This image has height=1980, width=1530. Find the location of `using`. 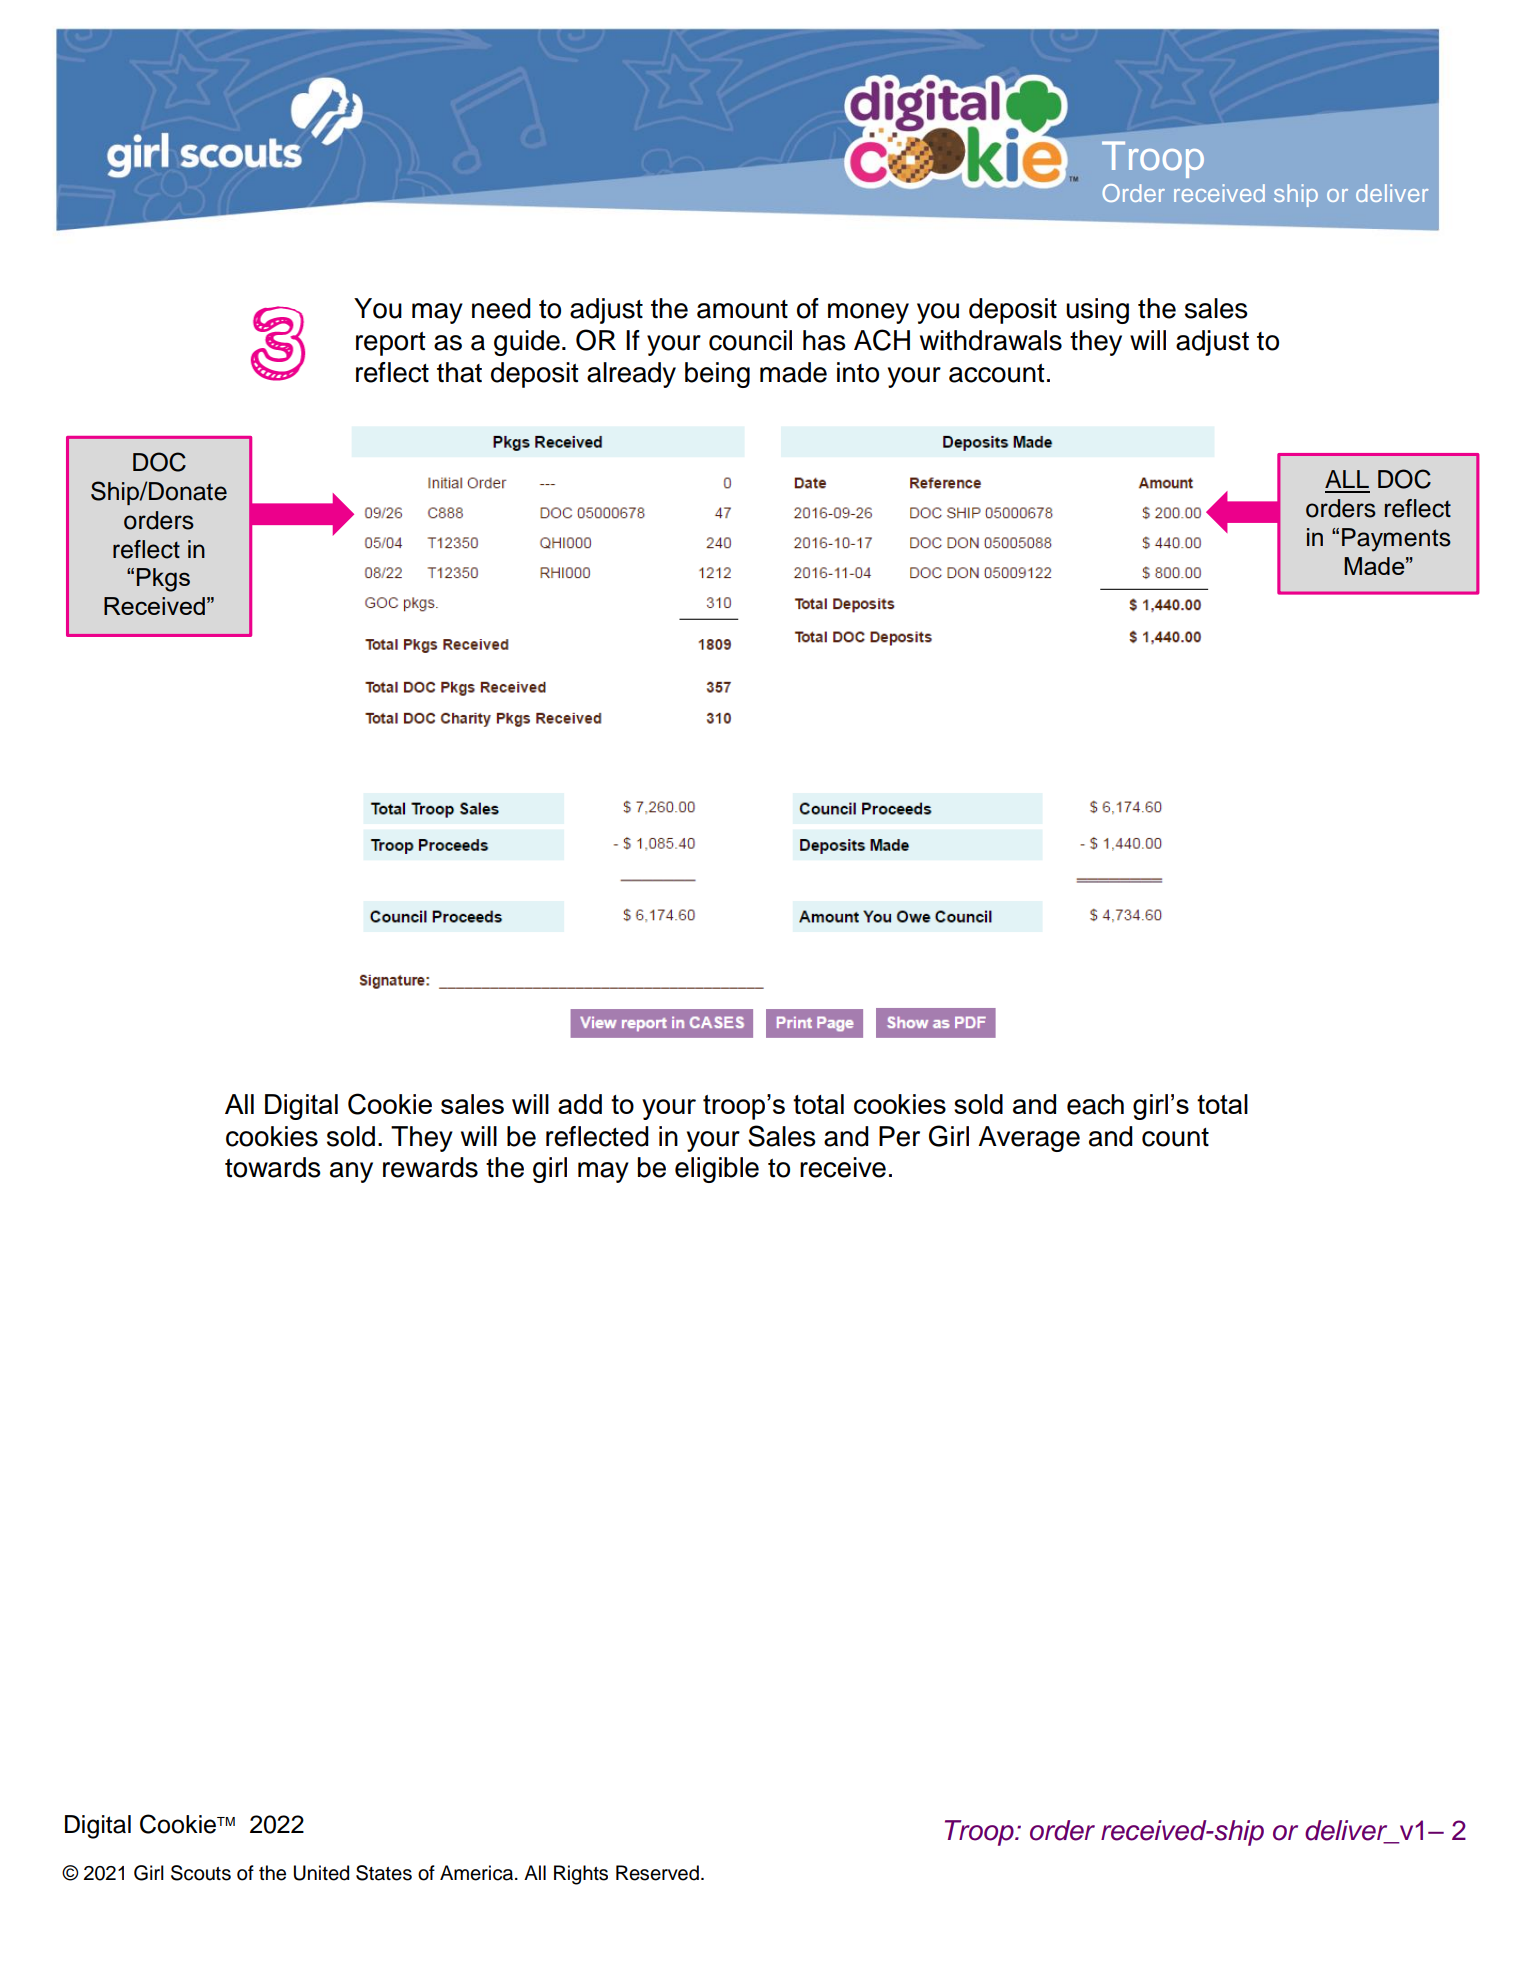

using is located at coordinates (1097, 311).
